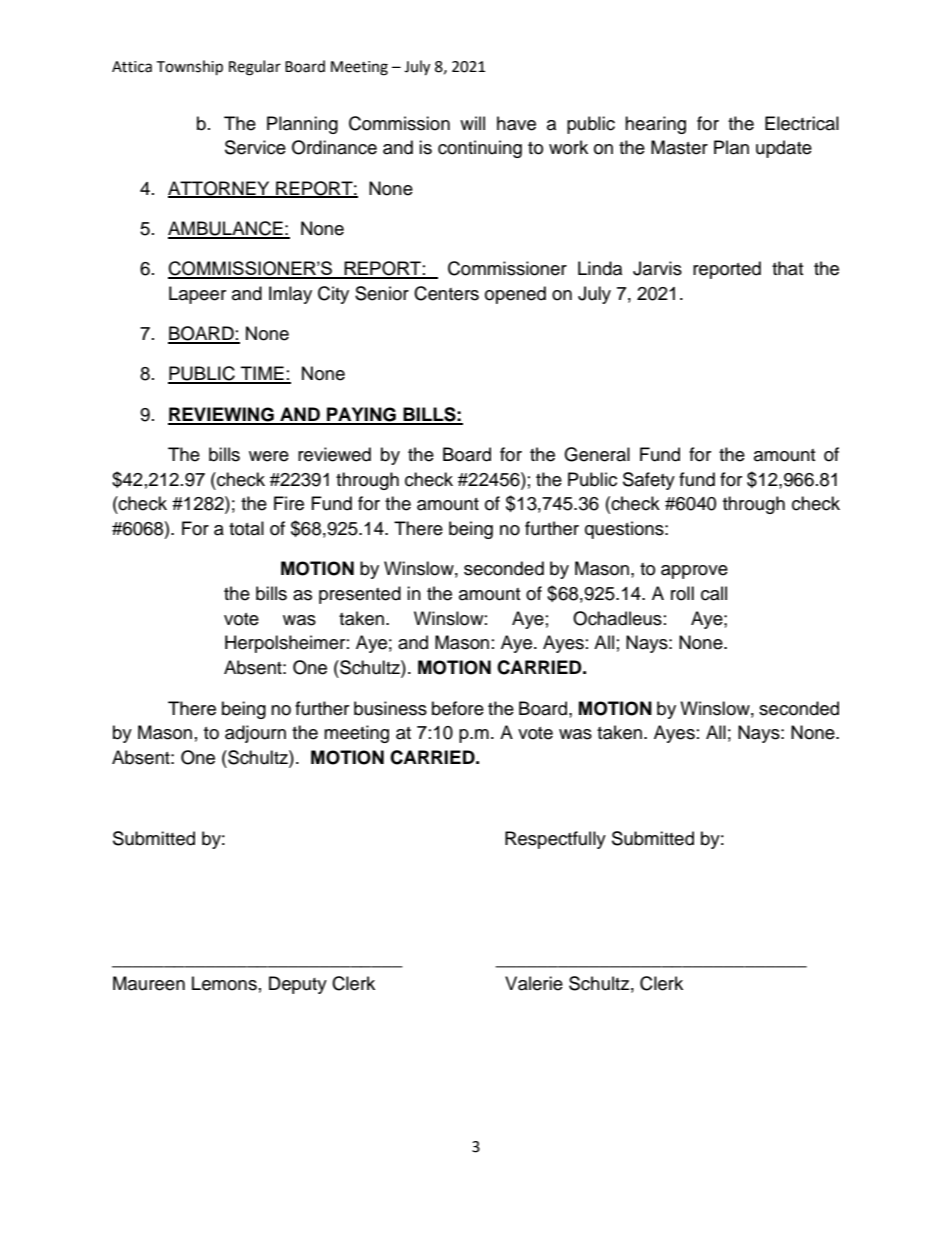  Describe the element at coordinates (360, 595) in the screenshot. I see `presented` at that location.
